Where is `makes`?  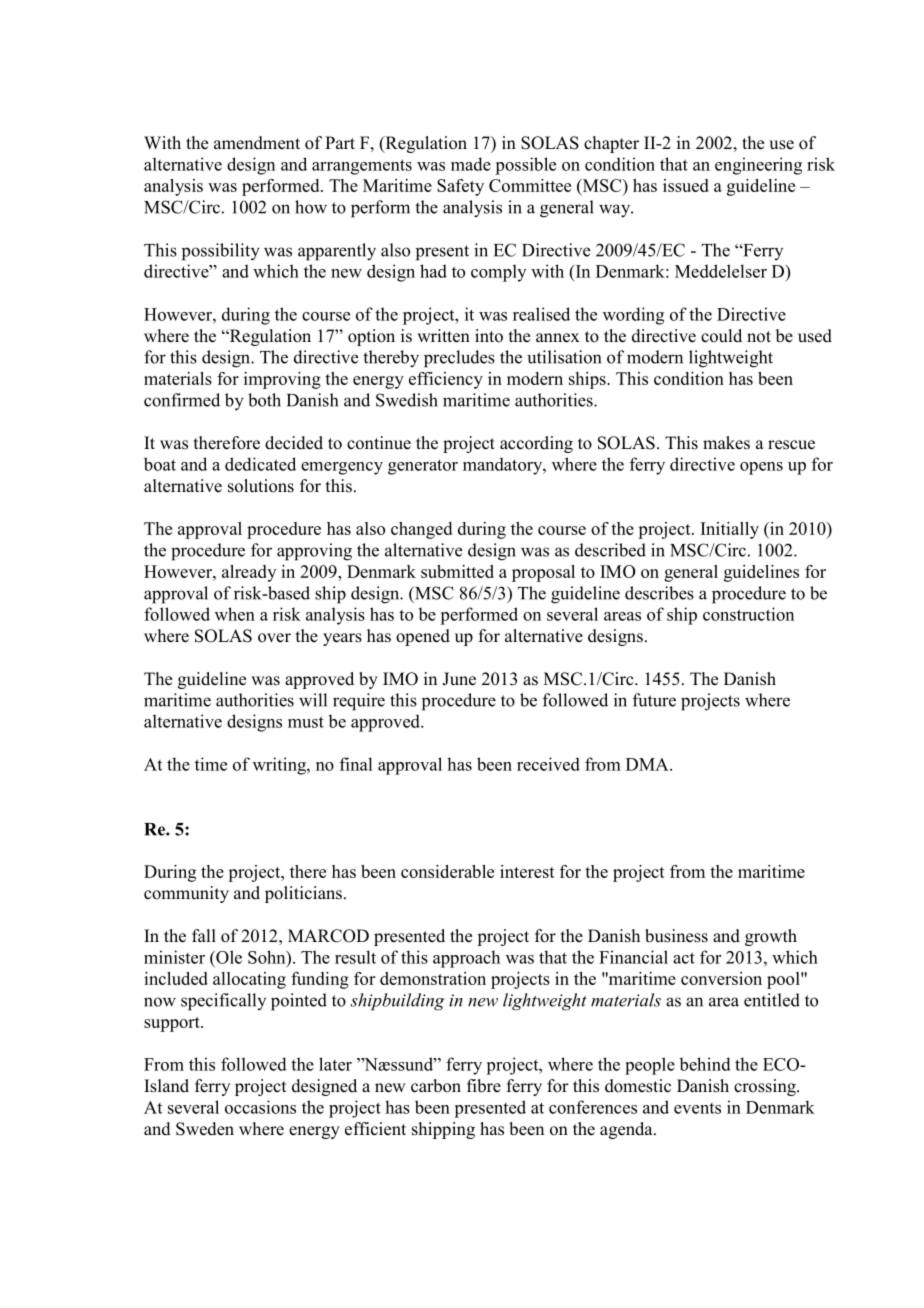 makes is located at coordinates (726, 443).
